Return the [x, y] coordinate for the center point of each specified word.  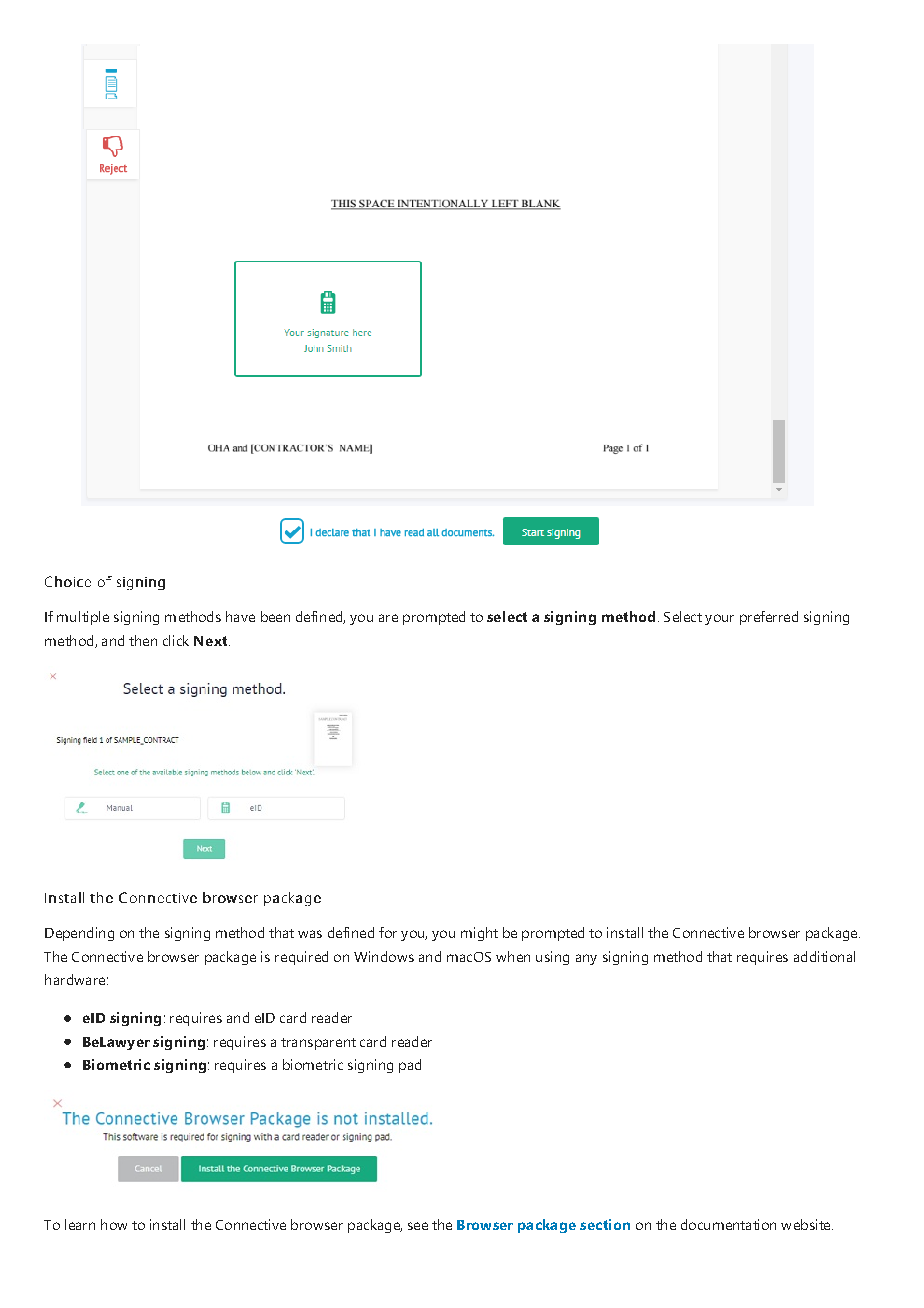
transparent [318, 1044]
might [479, 934]
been [275, 616]
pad [410, 1066]
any [586, 959]
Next [212, 641]
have [240, 616]
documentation [728, 1224]
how [114, 1224]
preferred [769, 618]
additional [824, 956]
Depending [79, 934]
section [605, 1224]
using [552, 958]
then [143, 640]
